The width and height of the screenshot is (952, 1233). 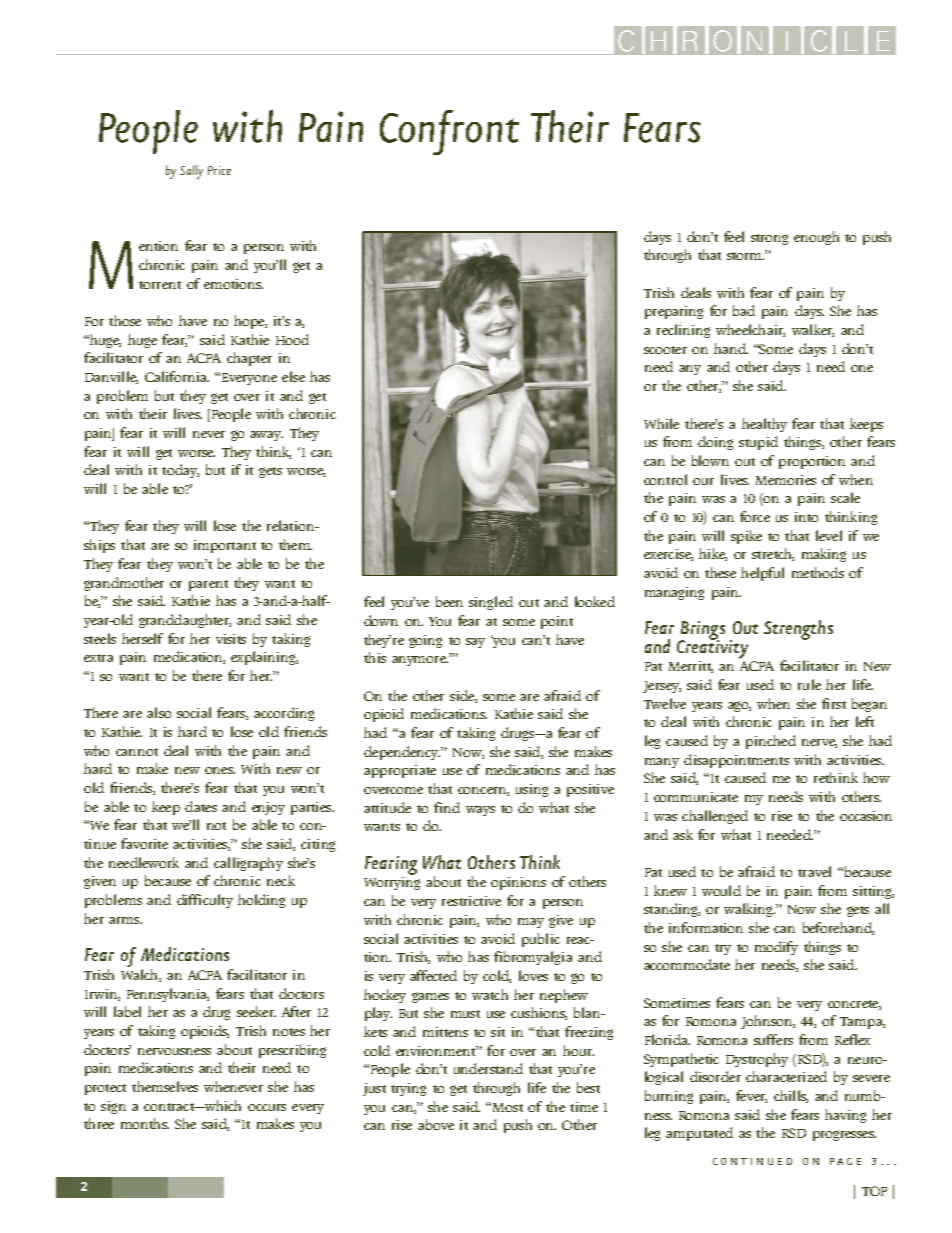 I want to click on months, so click(x=145, y=1123).
